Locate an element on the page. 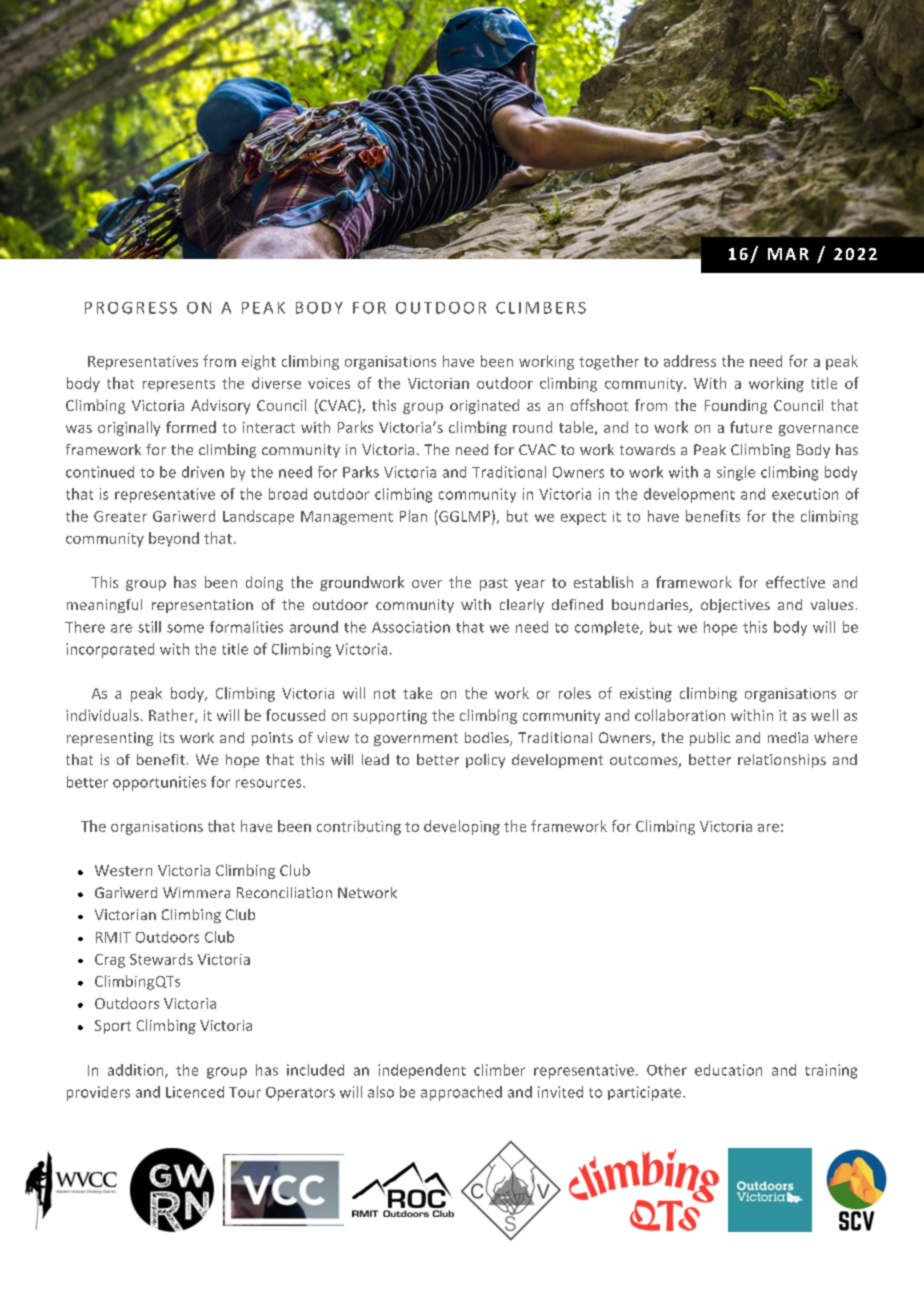 The width and height of the page is (924, 1308). incorporated is located at coordinates (110, 650).
